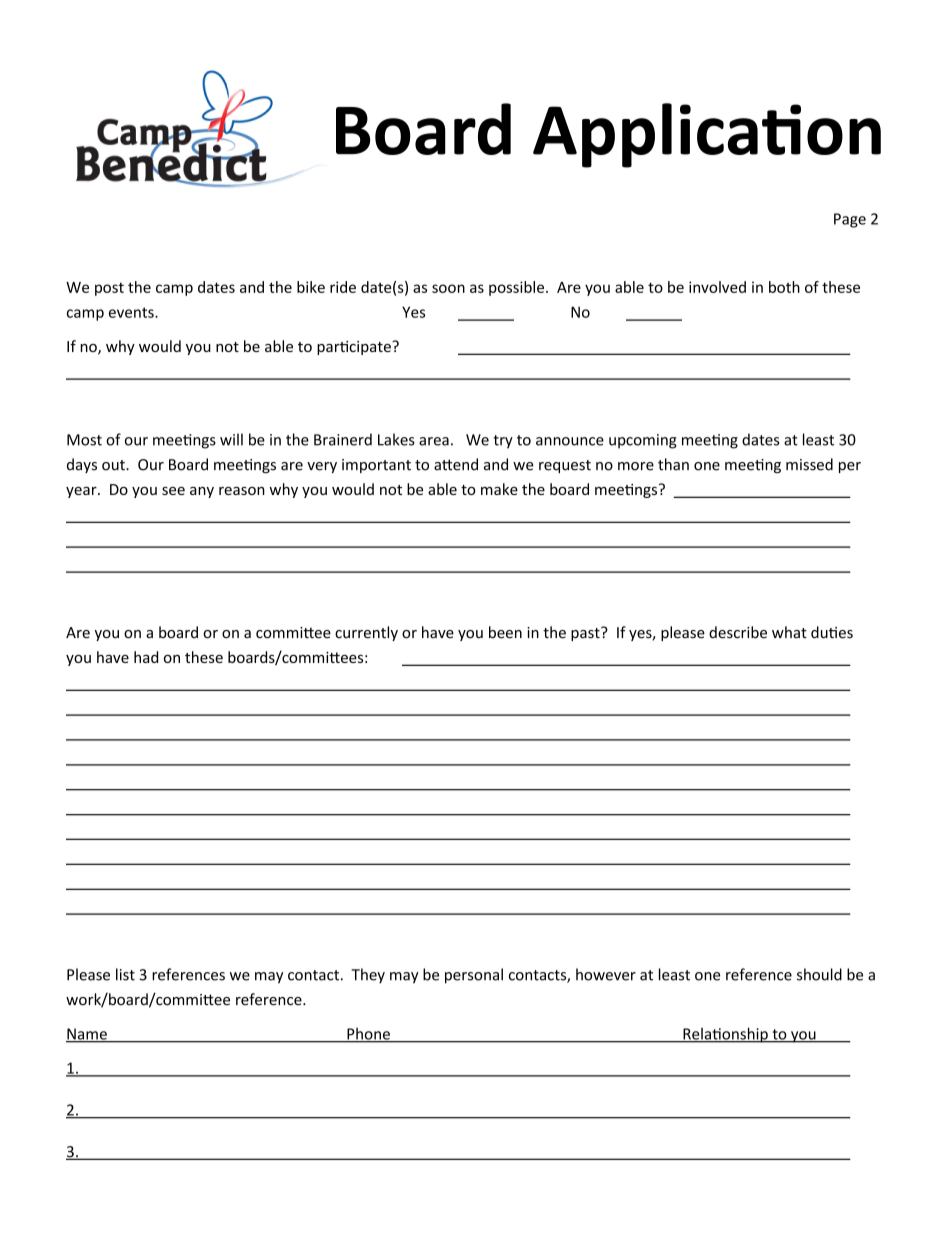 The image size is (952, 1233). I want to click on Application, so click(707, 135).
